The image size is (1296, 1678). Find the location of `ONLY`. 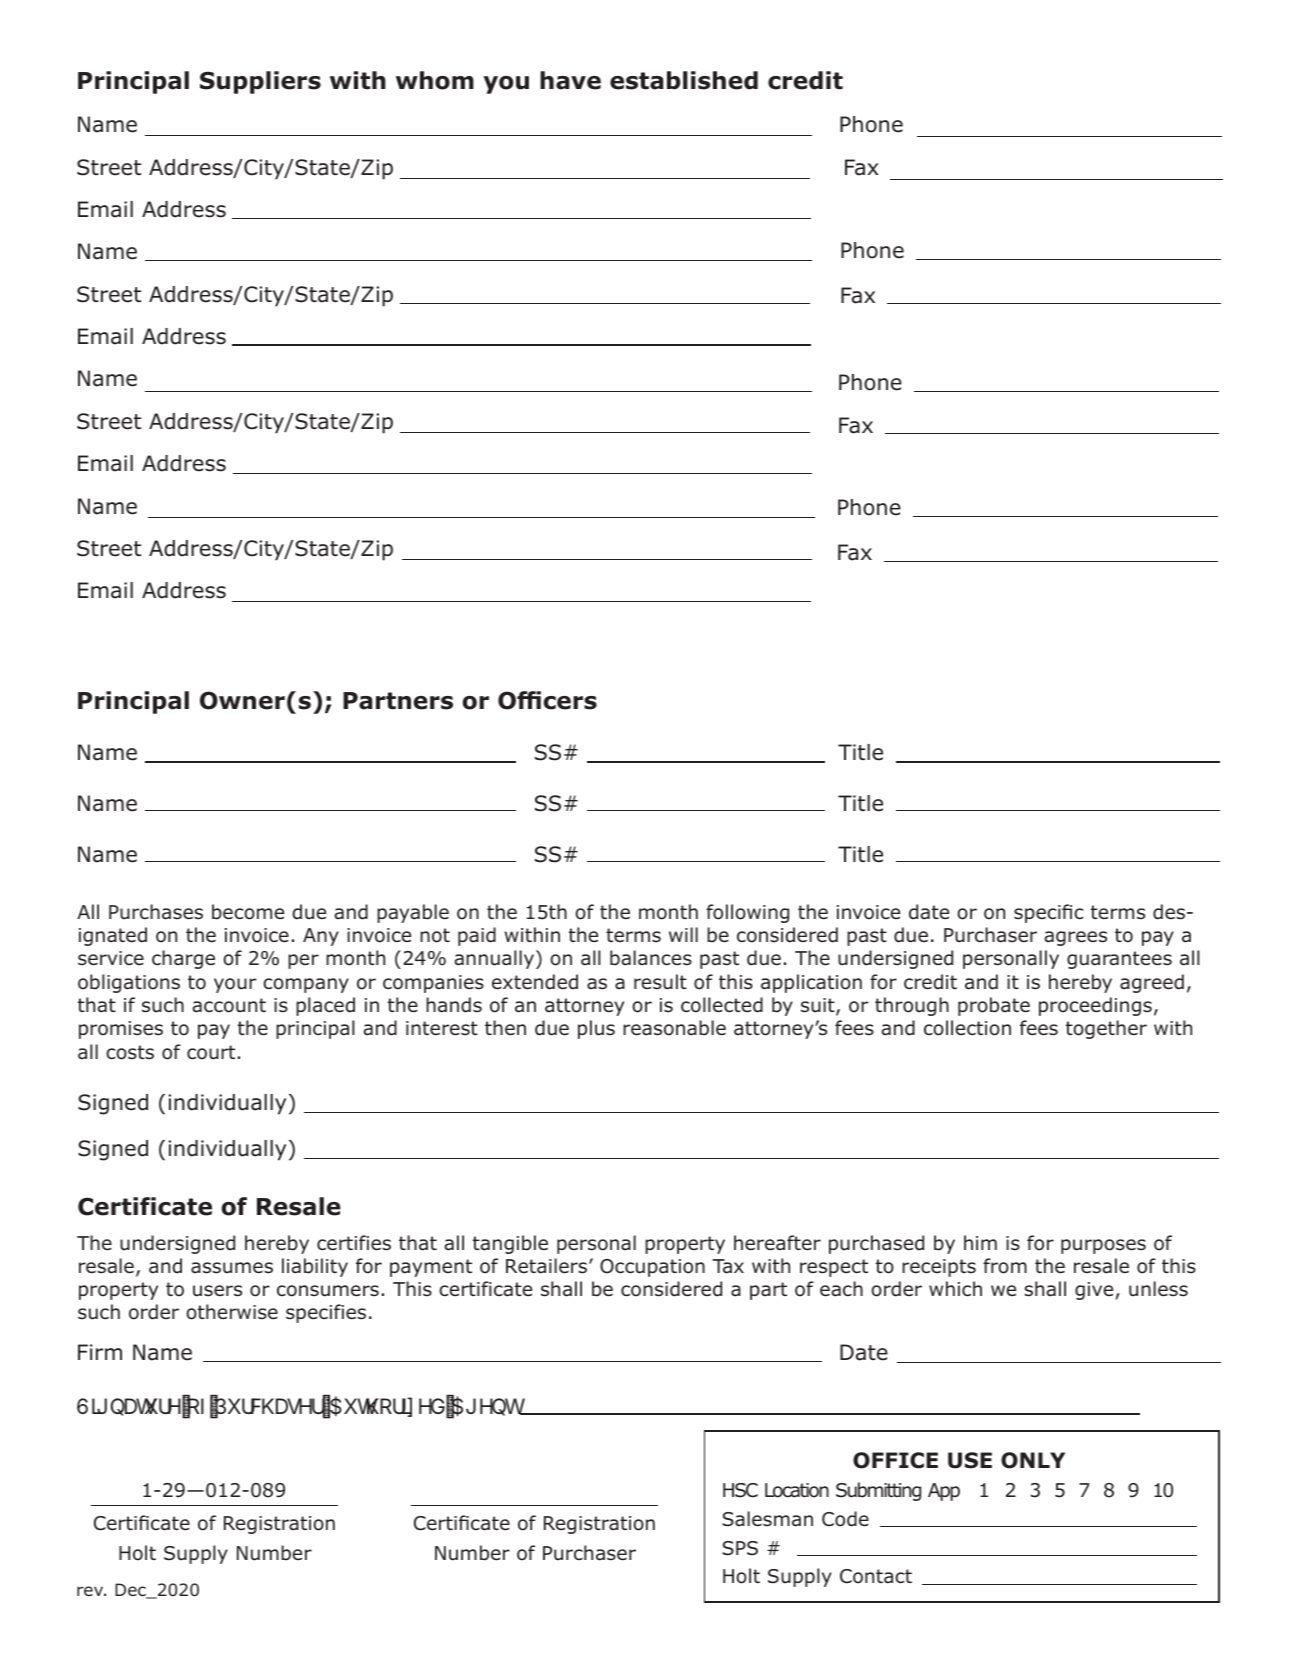

ONLY is located at coordinates (1033, 1460).
